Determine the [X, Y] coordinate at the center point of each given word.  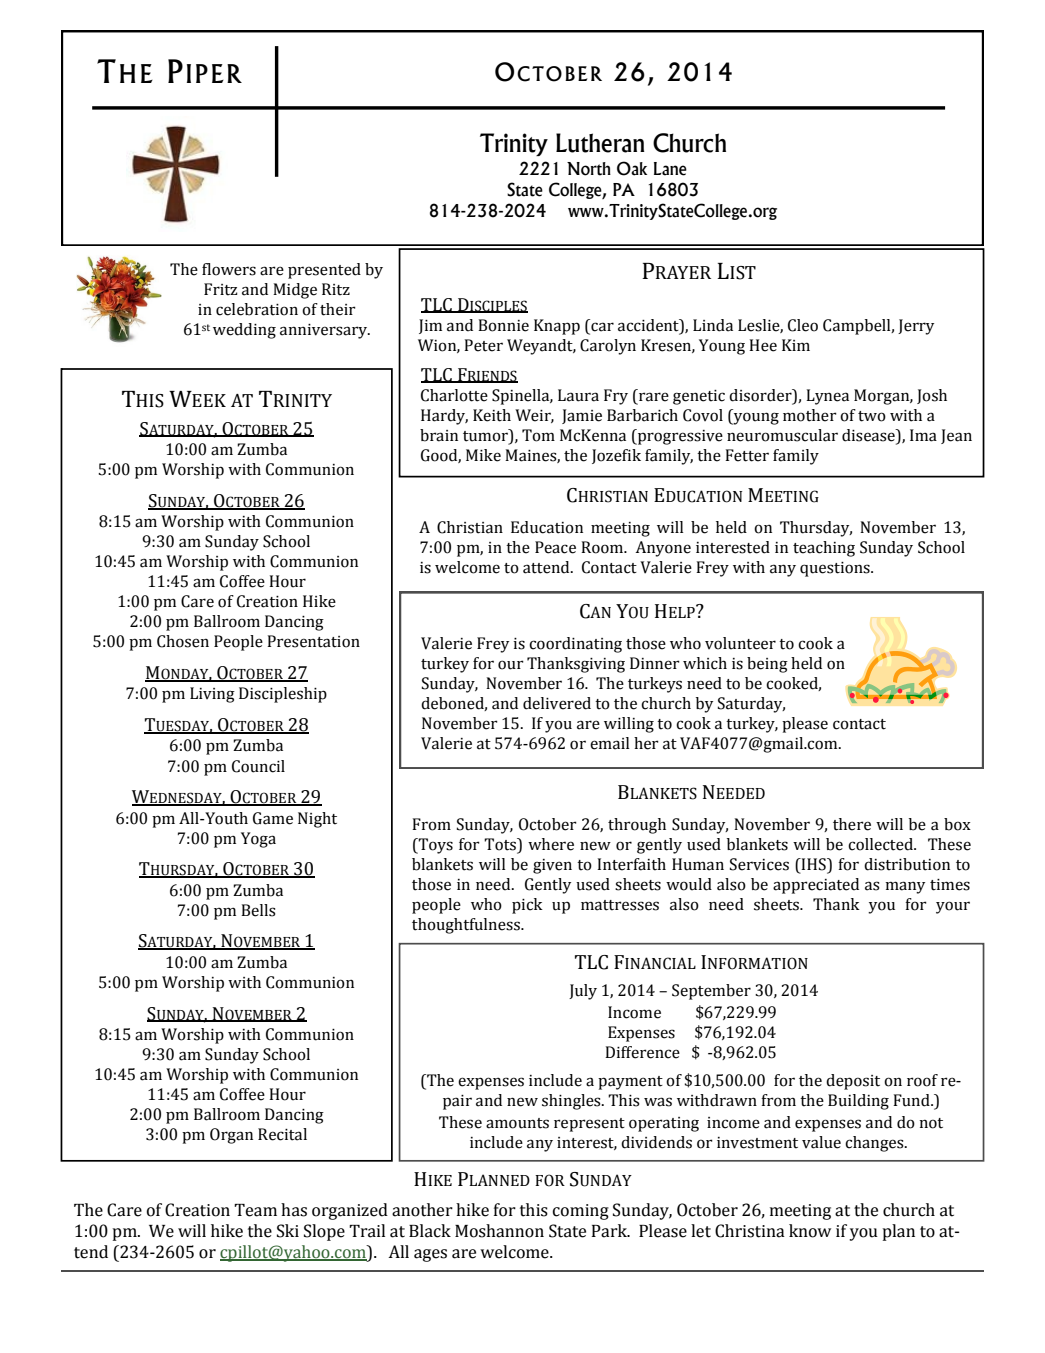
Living [212, 695]
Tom [538, 435]
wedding [244, 331]
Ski [288, 1231]
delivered [557, 703]
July [583, 992]
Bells [258, 910]
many [905, 887]
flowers [229, 269]
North [589, 169]
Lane [670, 169]
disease [869, 436]
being [767, 665]
